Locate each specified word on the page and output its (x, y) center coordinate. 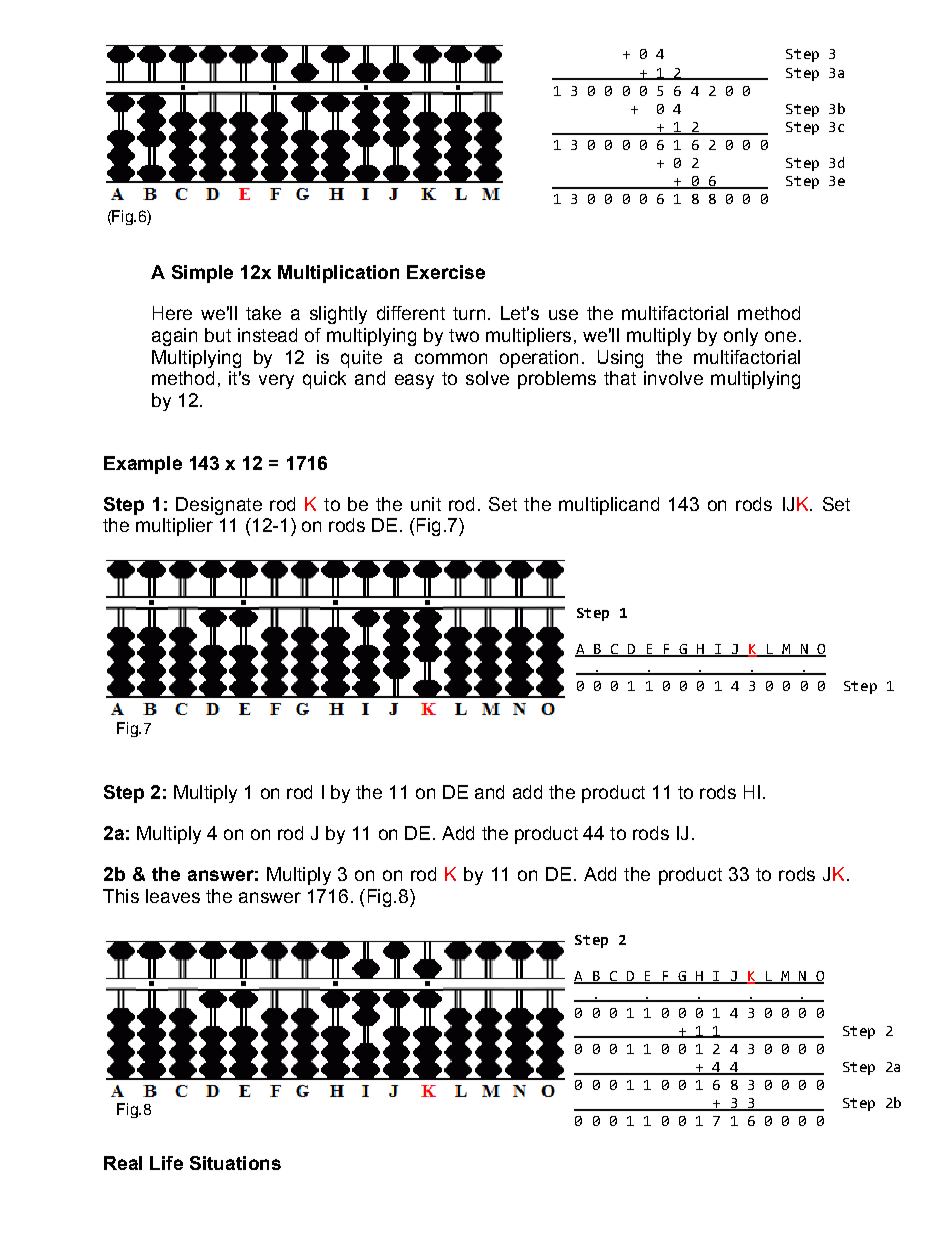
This (121, 896)
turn (469, 313)
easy (414, 381)
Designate (219, 506)
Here (172, 313)
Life (166, 1163)
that (620, 378)
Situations (235, 1163)
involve (673, 378)
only (741, 337)
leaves (173, 896)
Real (123, 1163)
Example (143, 465)
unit (426, 504)
